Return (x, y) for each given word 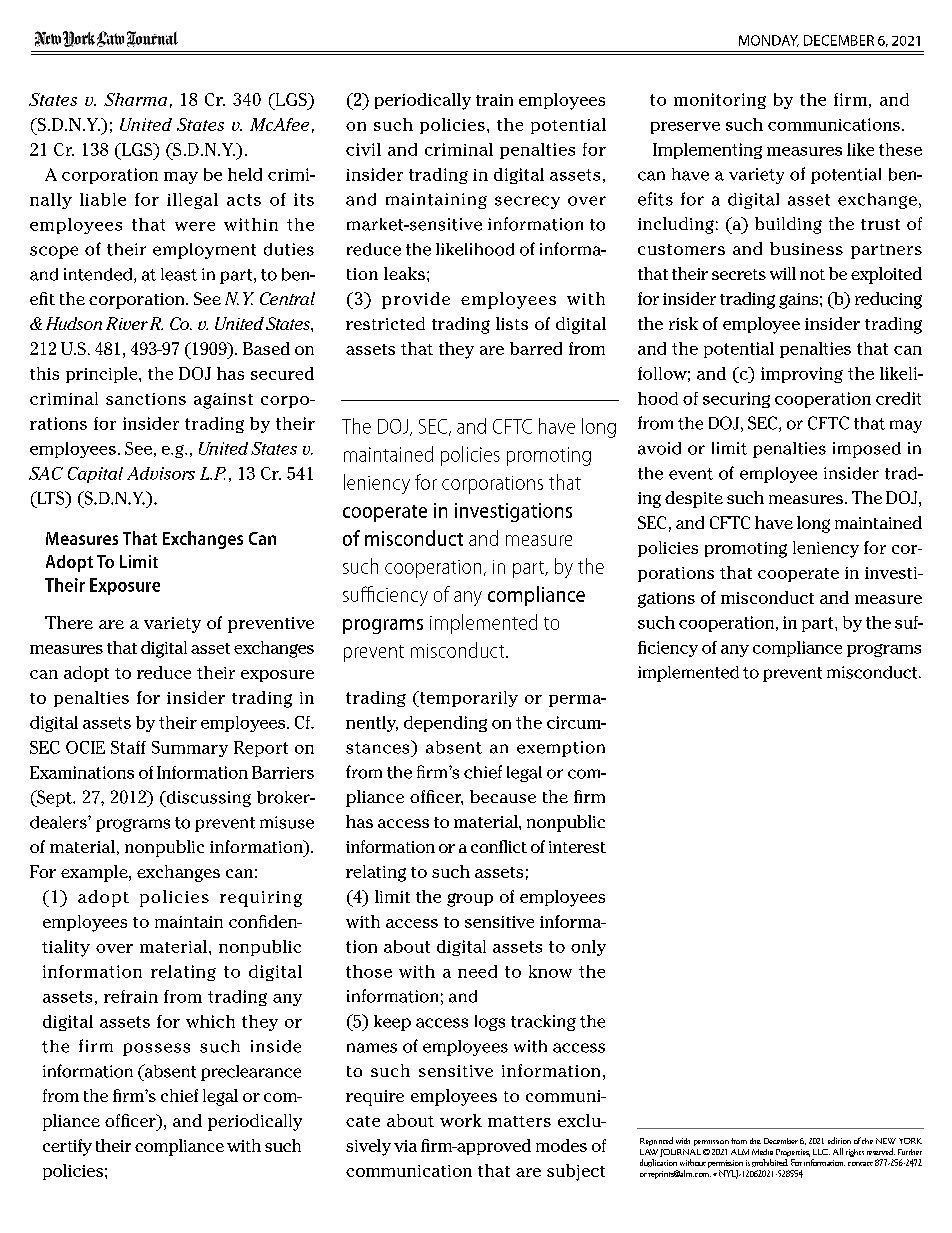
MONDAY (769, 41)
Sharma (135, 99)
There (69, 622)
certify (67, 1147)
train (494, 100)
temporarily (467, 699)
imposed (867, 450)
